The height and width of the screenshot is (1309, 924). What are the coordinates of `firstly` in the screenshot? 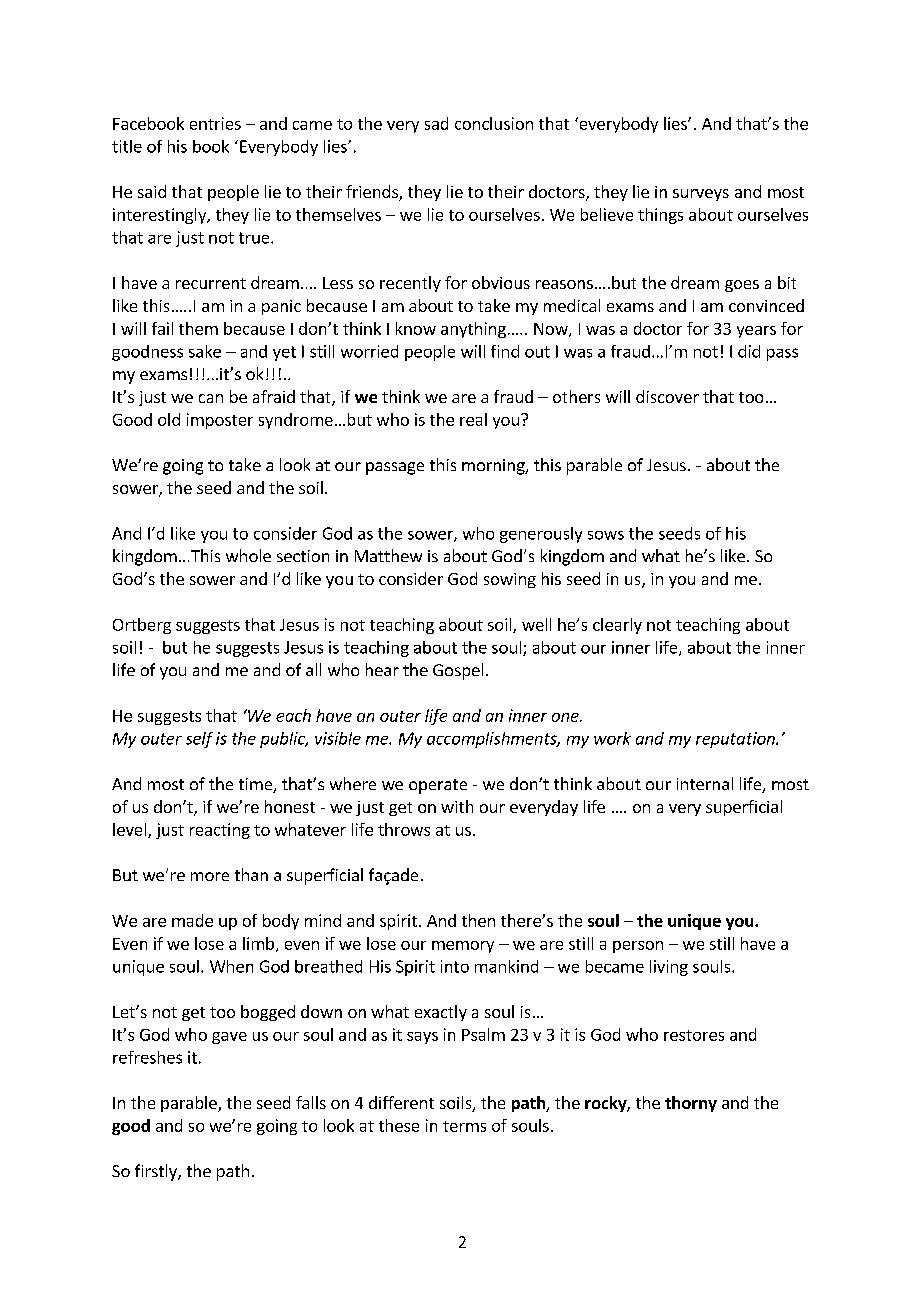 It's located at (157, 1172).
